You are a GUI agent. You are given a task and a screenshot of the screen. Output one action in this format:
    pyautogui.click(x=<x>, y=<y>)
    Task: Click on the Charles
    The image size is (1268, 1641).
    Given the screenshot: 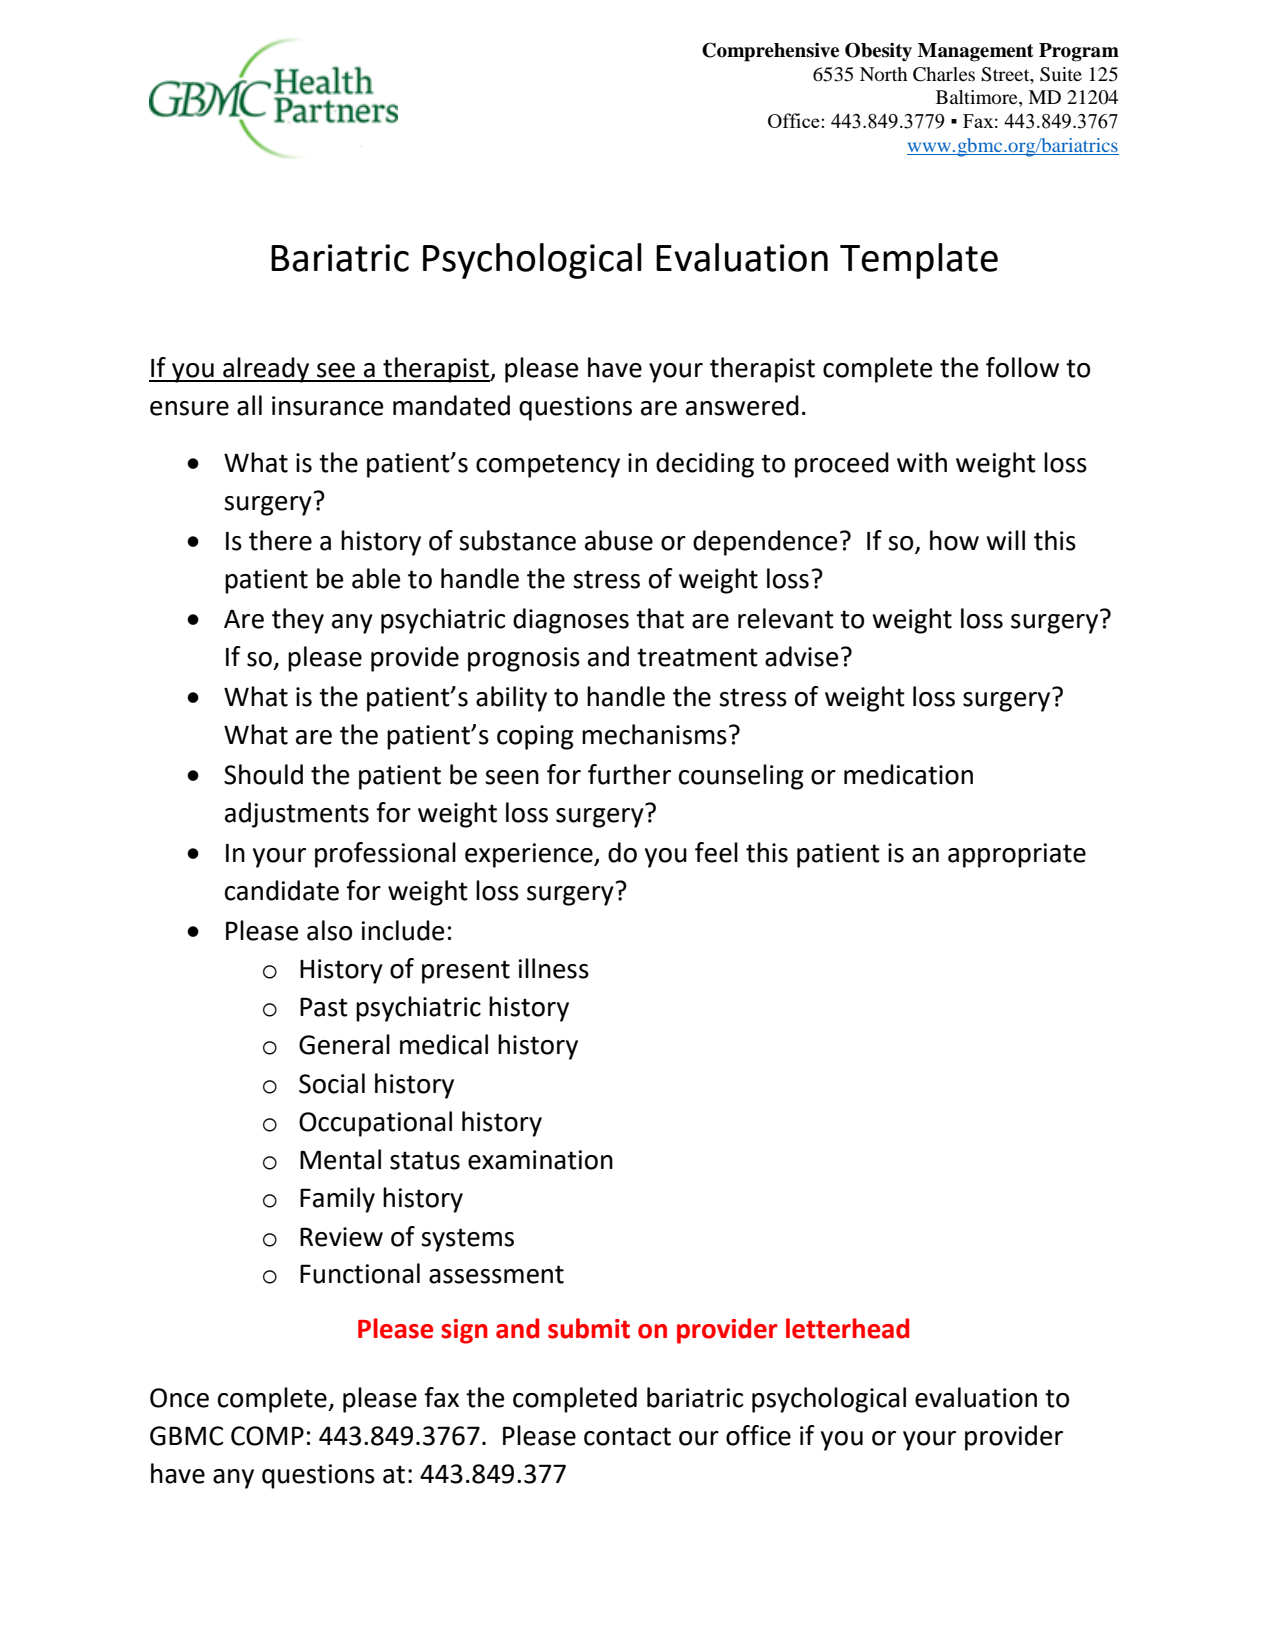 What is the action you would take?
    pyautogui.click(x=944, y=74)
